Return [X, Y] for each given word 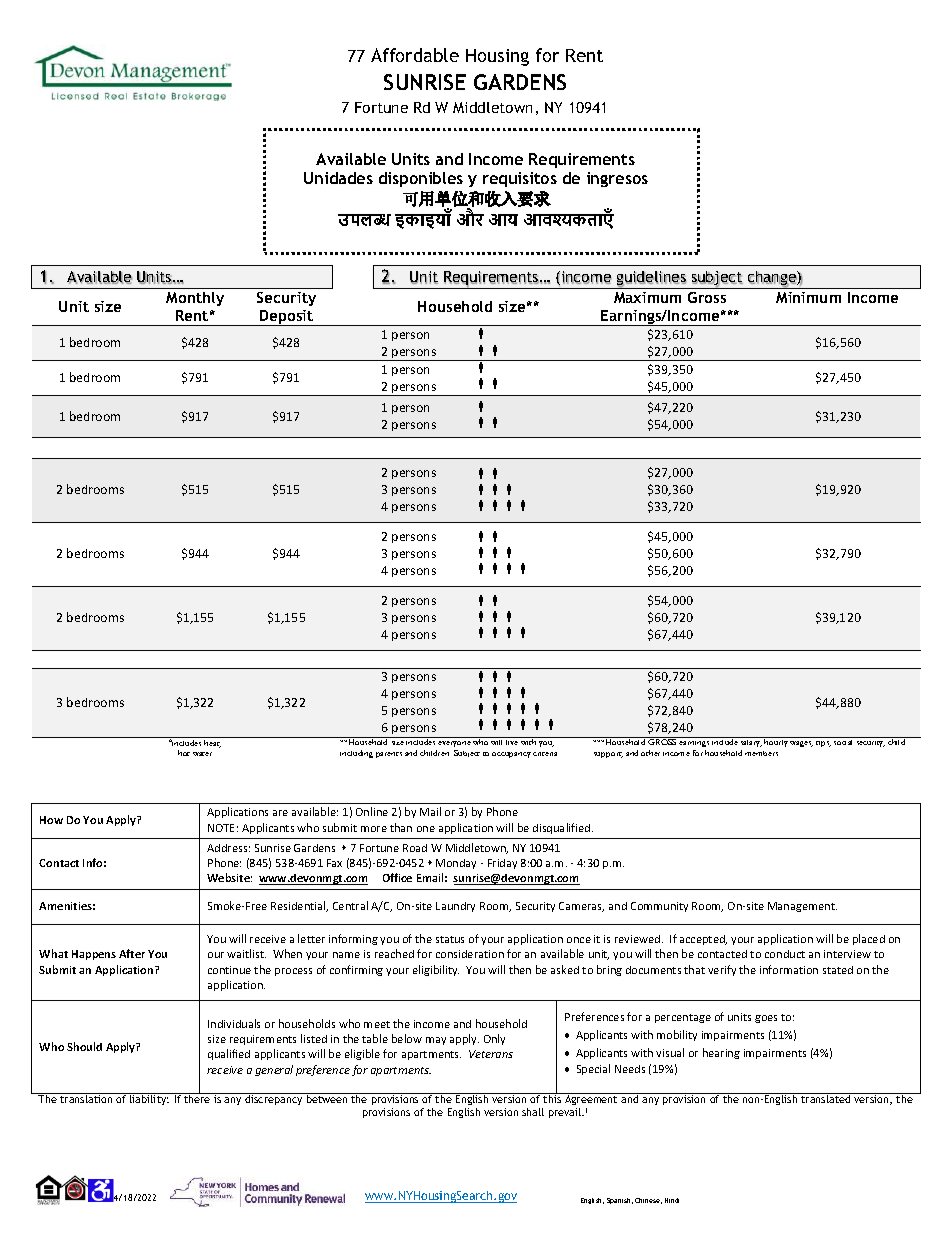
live [512, 741]
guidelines [652, 279]
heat [212, 744]
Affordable [415, 55]
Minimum [808, 297]
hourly [776, 742]
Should [84, 1046]
